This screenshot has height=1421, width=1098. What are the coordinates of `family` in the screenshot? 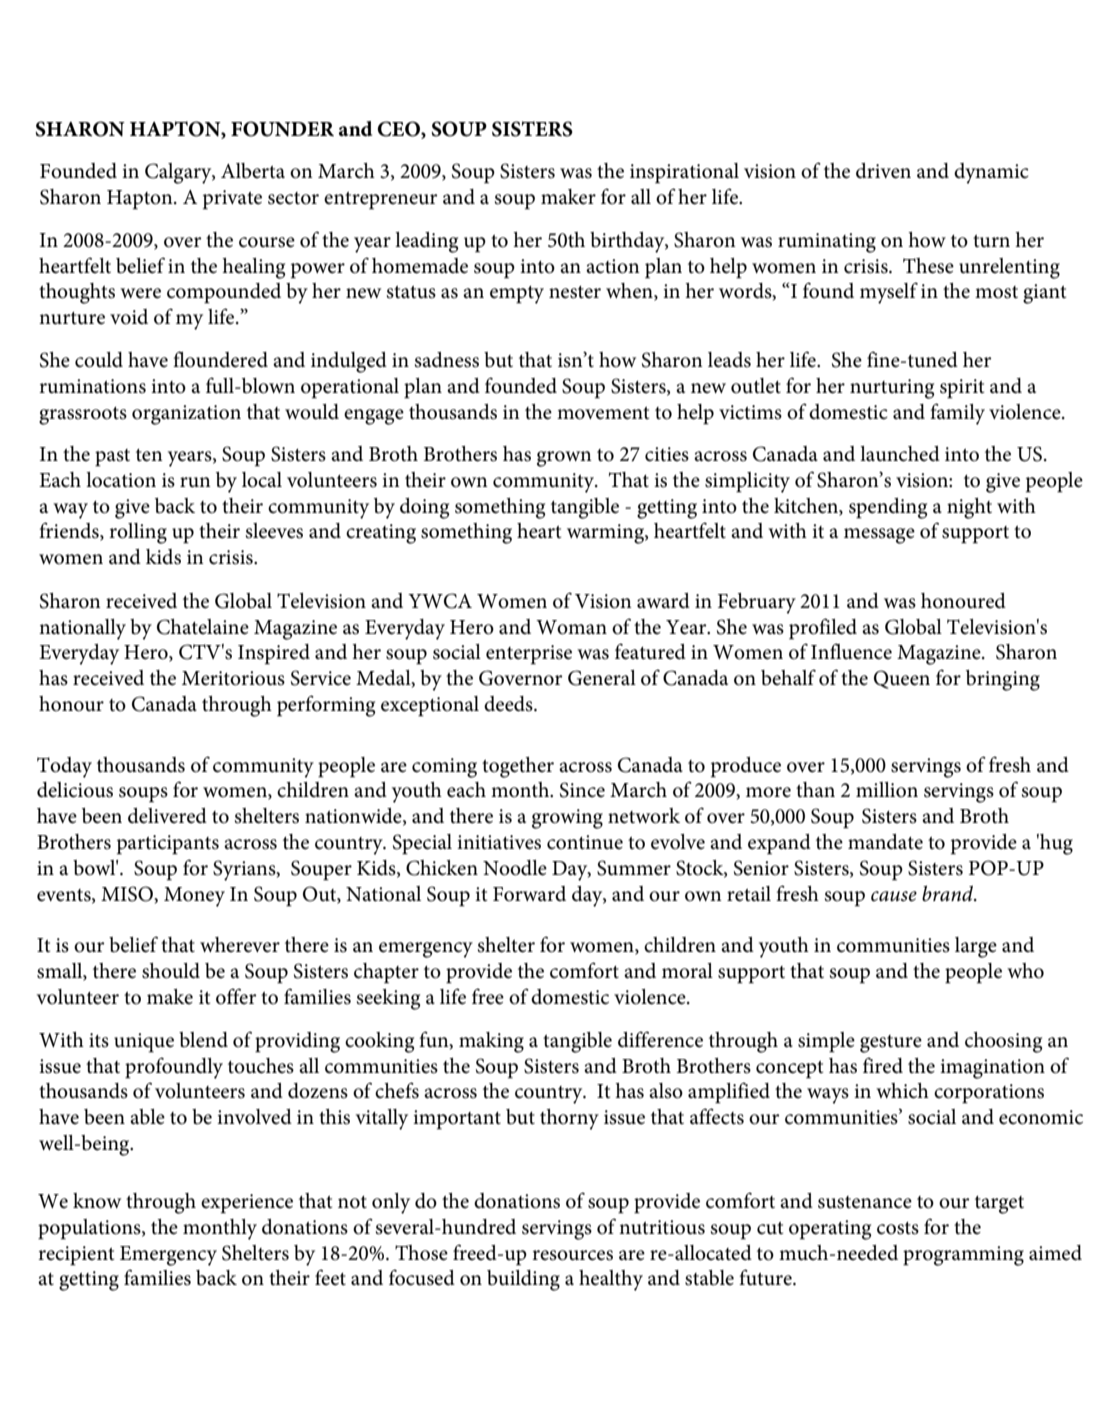 It's located at (957, 414).
